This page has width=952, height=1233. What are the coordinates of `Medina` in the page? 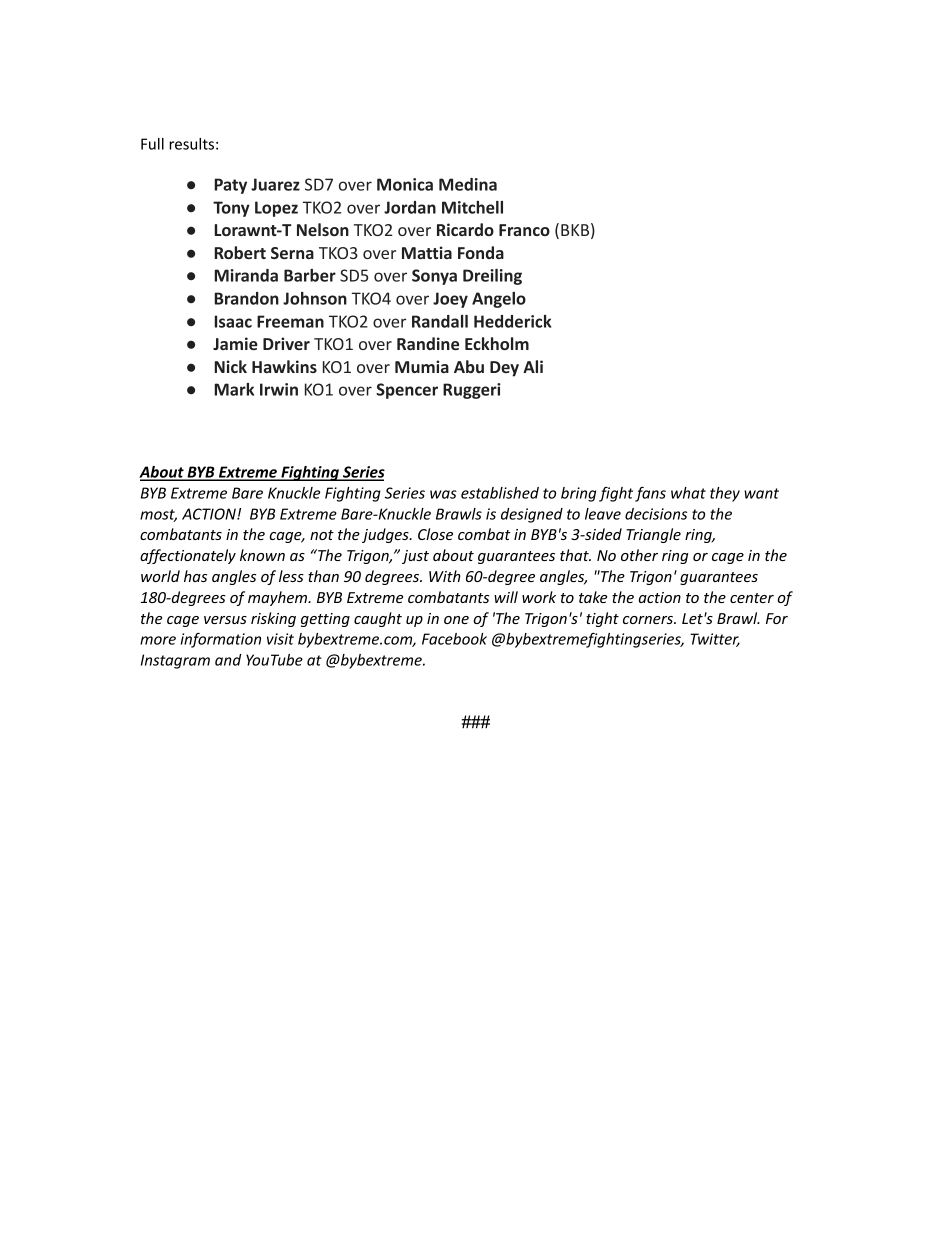 It's located at (468, 184).
